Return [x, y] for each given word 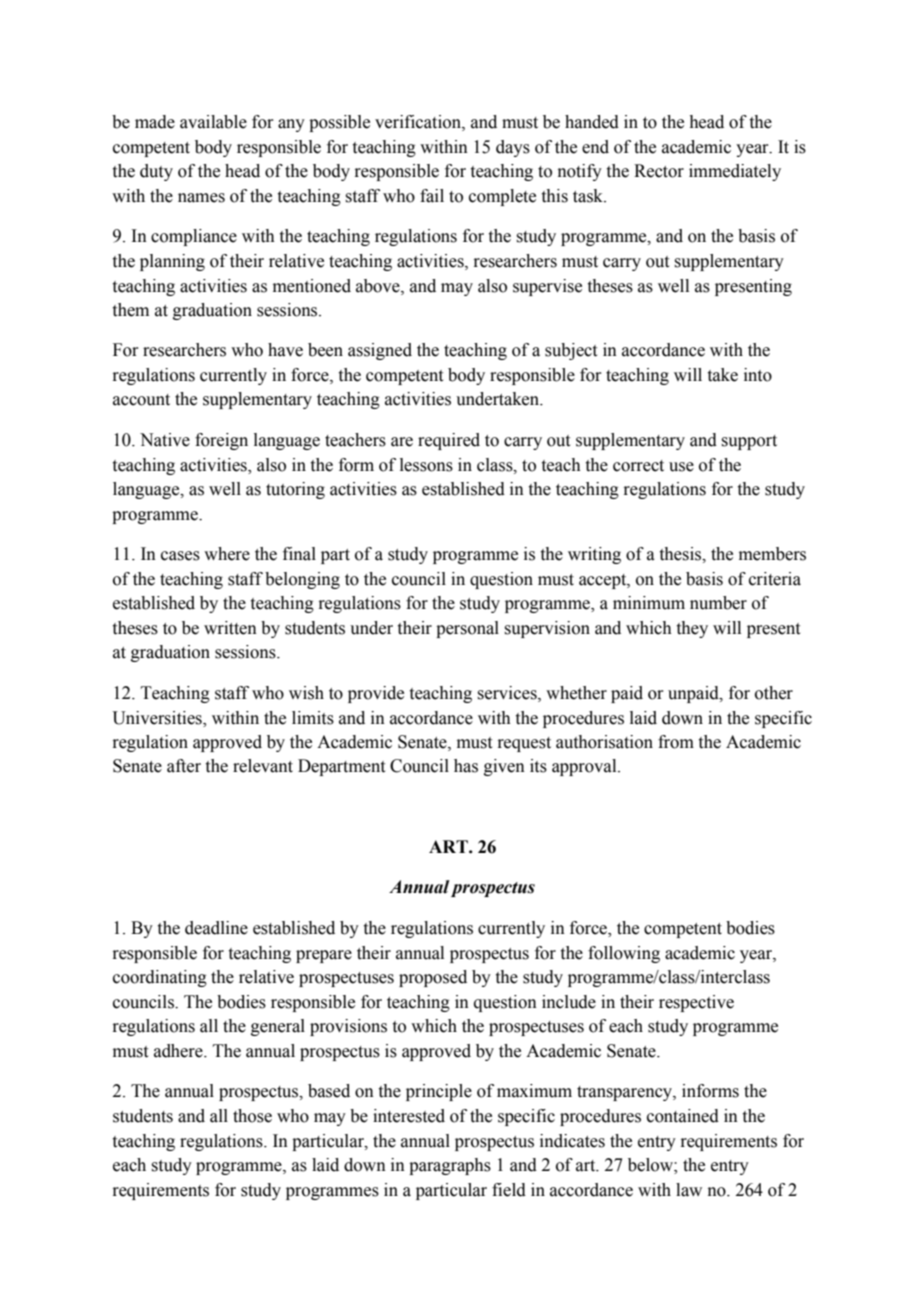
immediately [735, 172]
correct [638, 466]
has [466, 766]
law [689, 1190]
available [213, 122]
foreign [221, 441]
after [184, 766]
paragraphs [450, 1166]
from [676, 742]
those [252, 1116]
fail [432, 196]
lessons [426, 465]
